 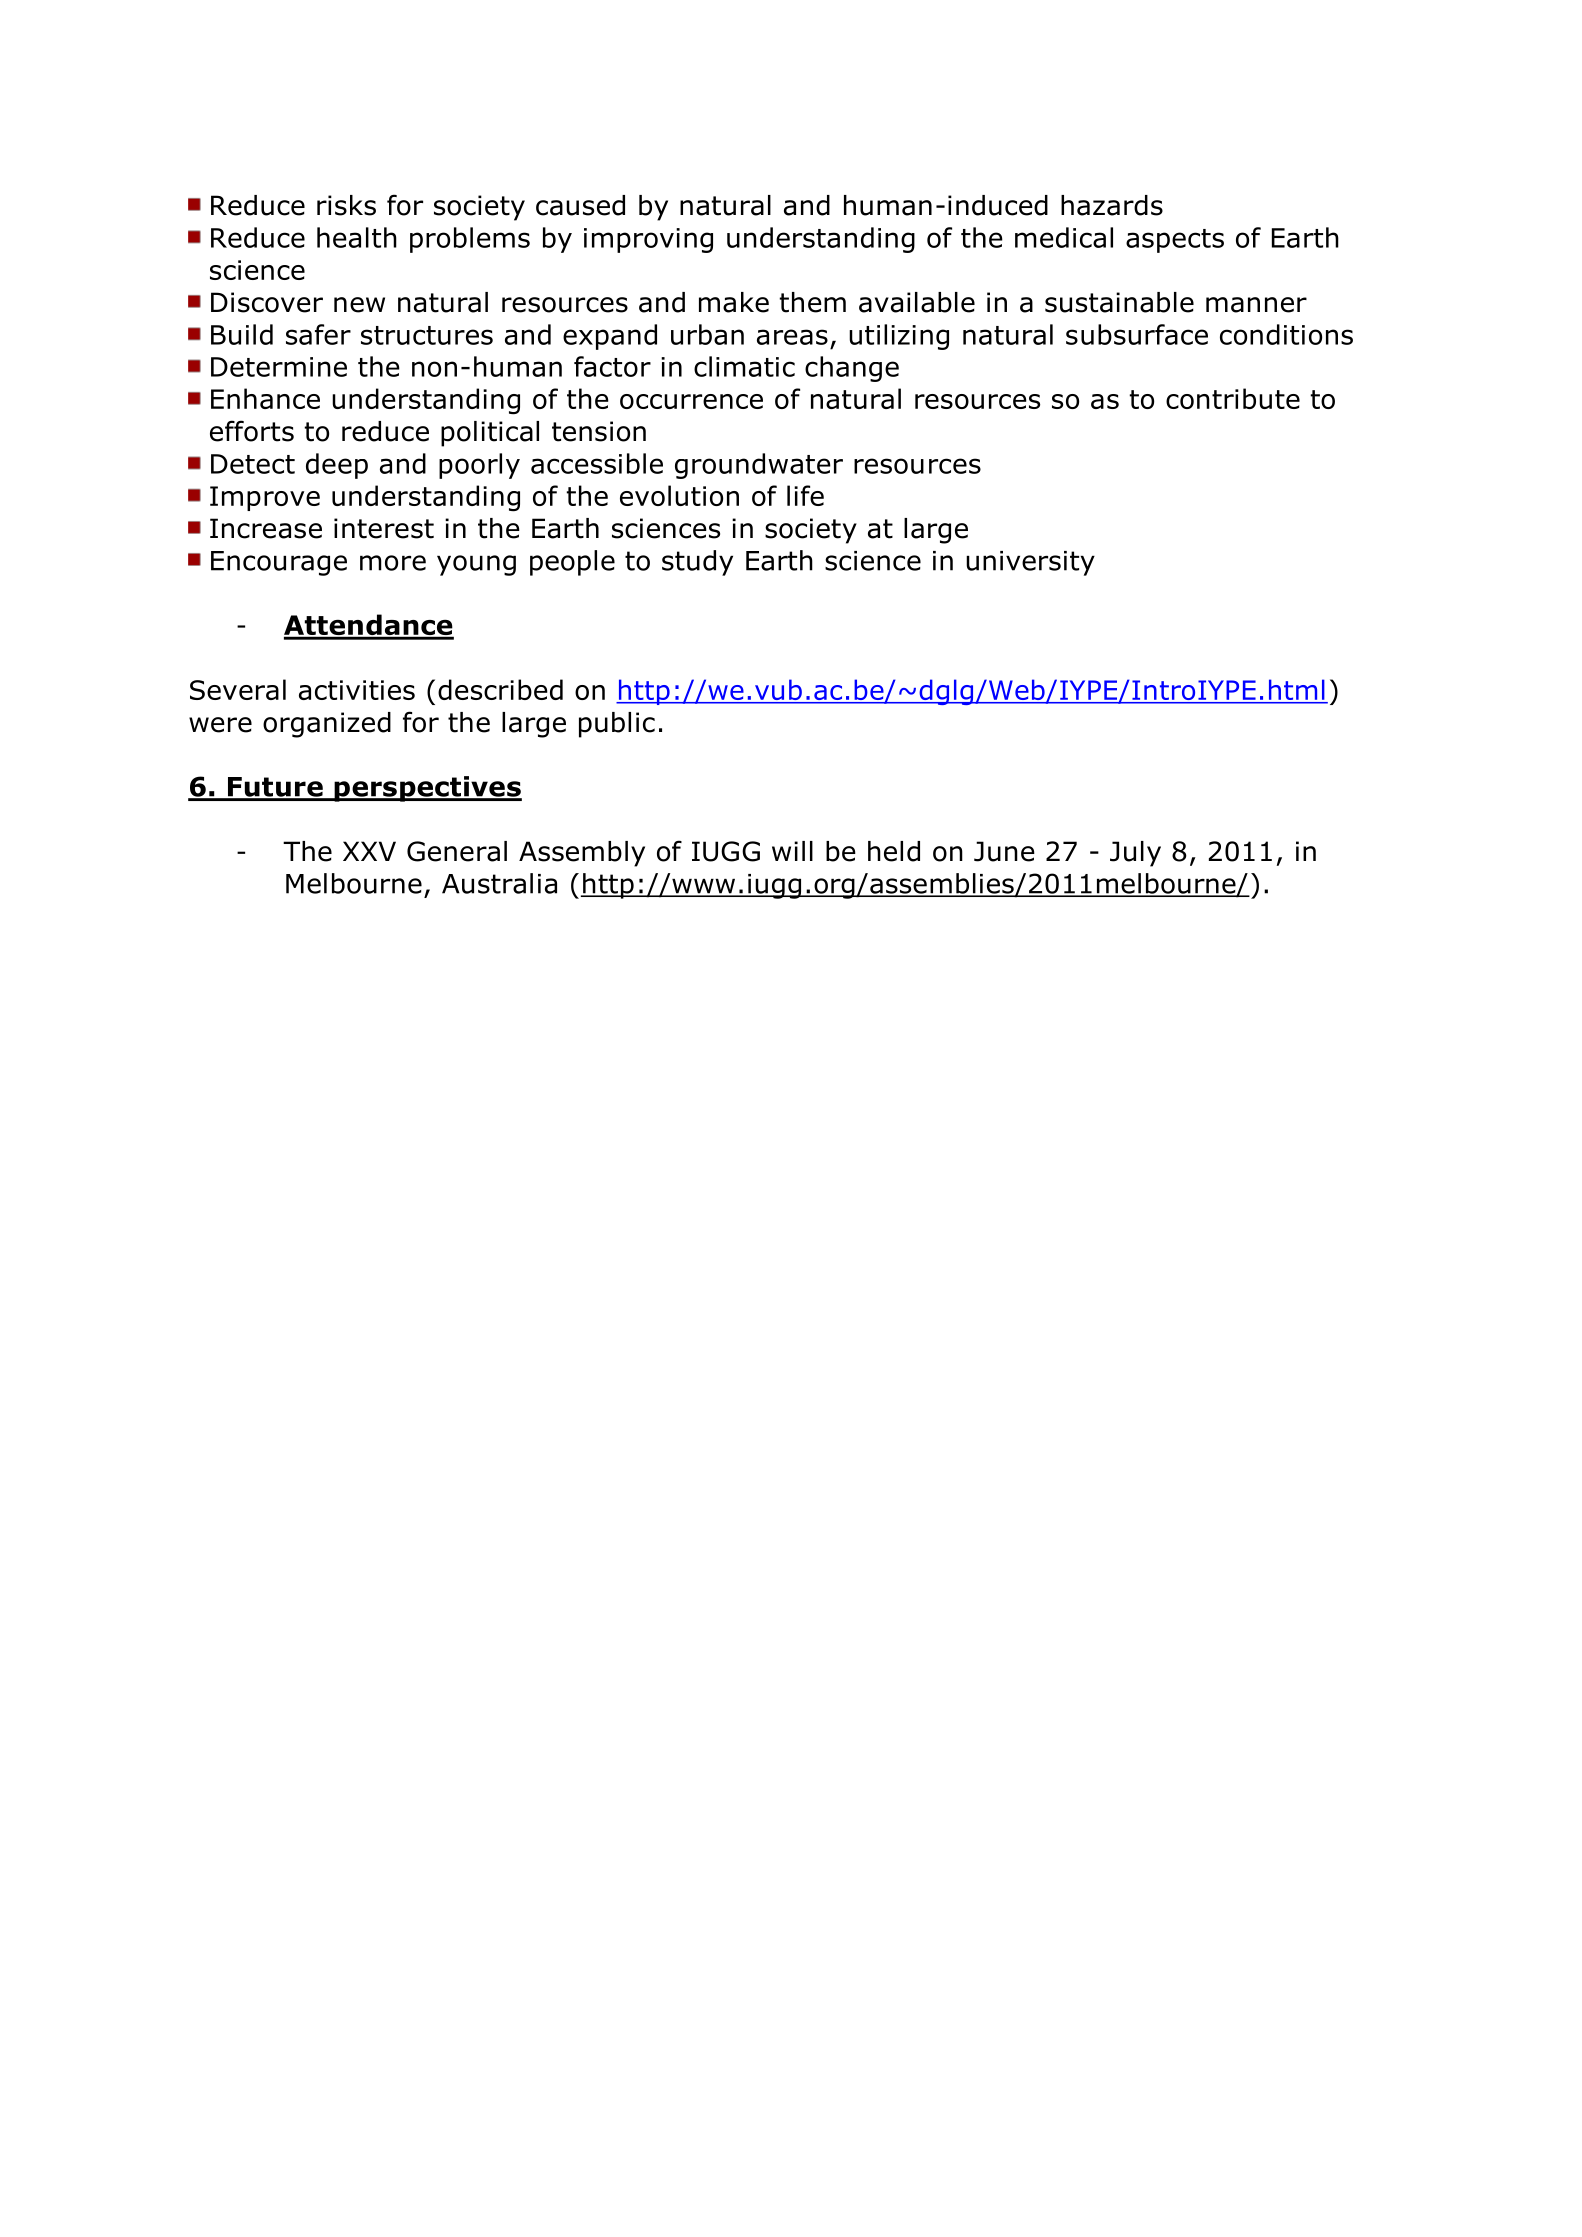 I want to click on XXV, so click(x=369, y=851).
